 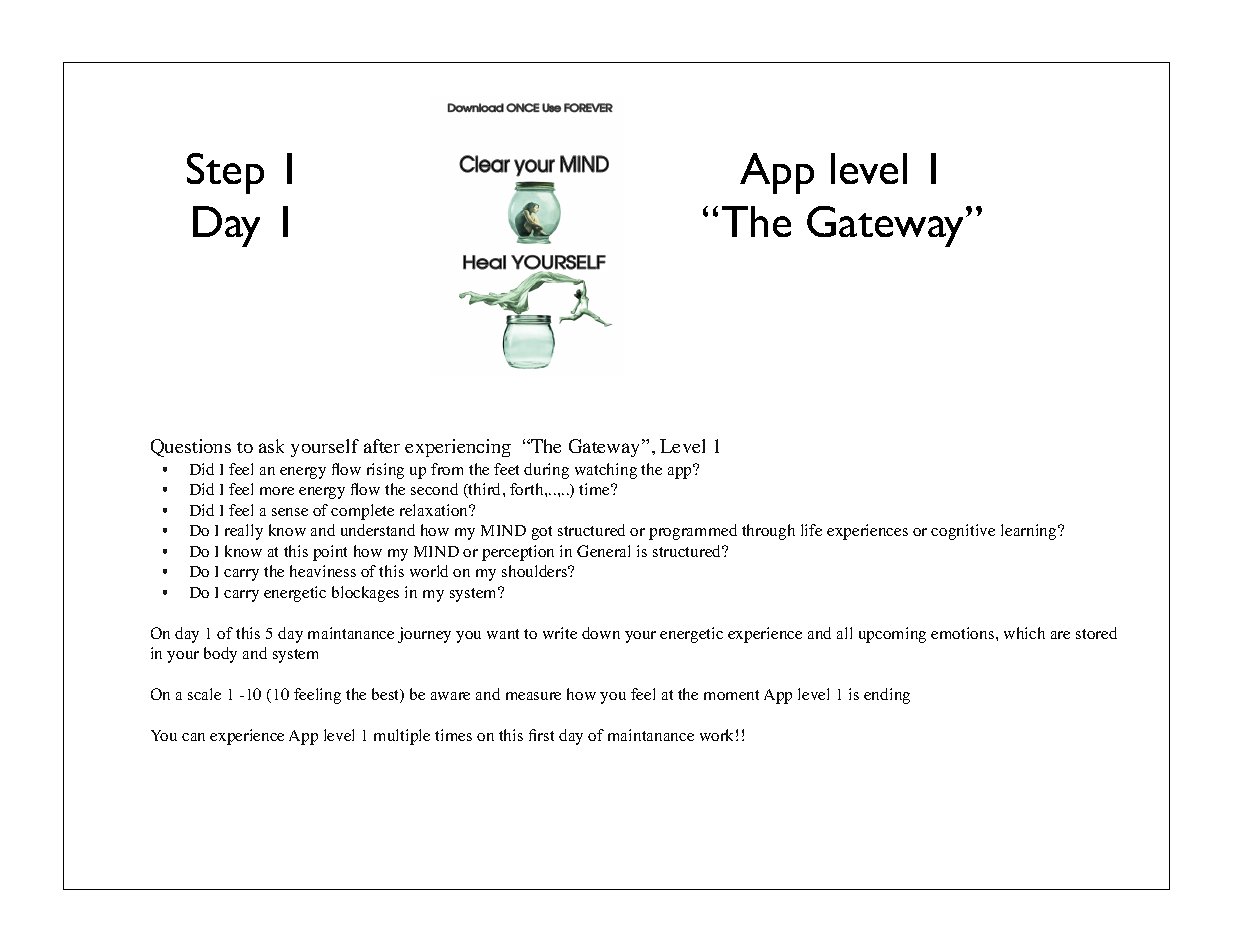 I want to click on feet, so click(x=506, y=469).
